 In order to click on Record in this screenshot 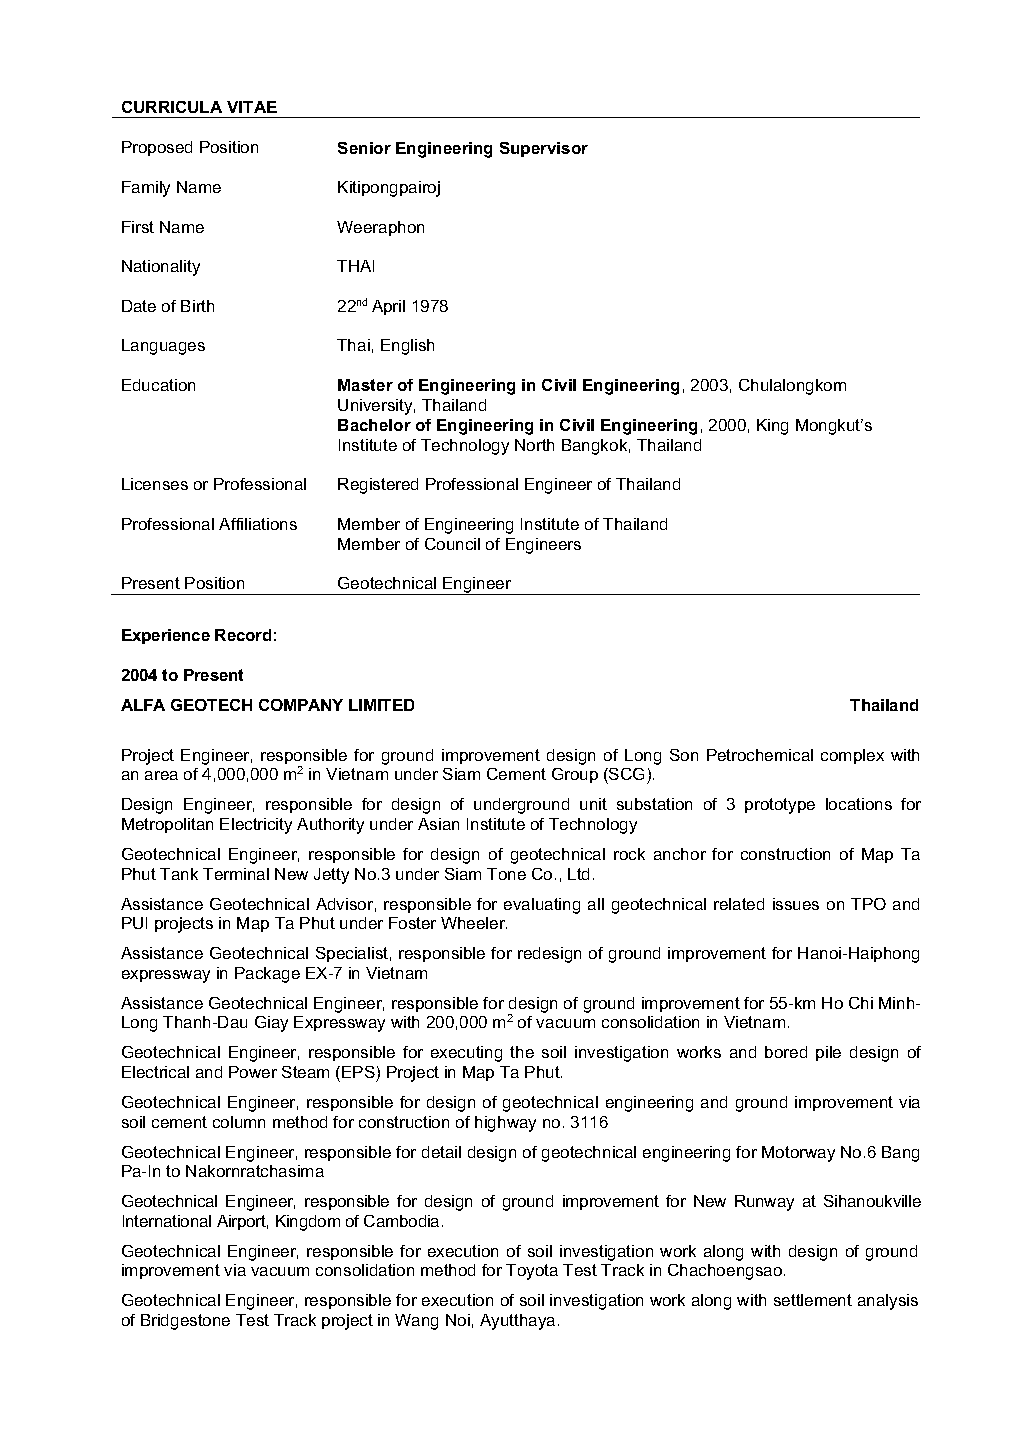, I will do `click(243, 635)`.
